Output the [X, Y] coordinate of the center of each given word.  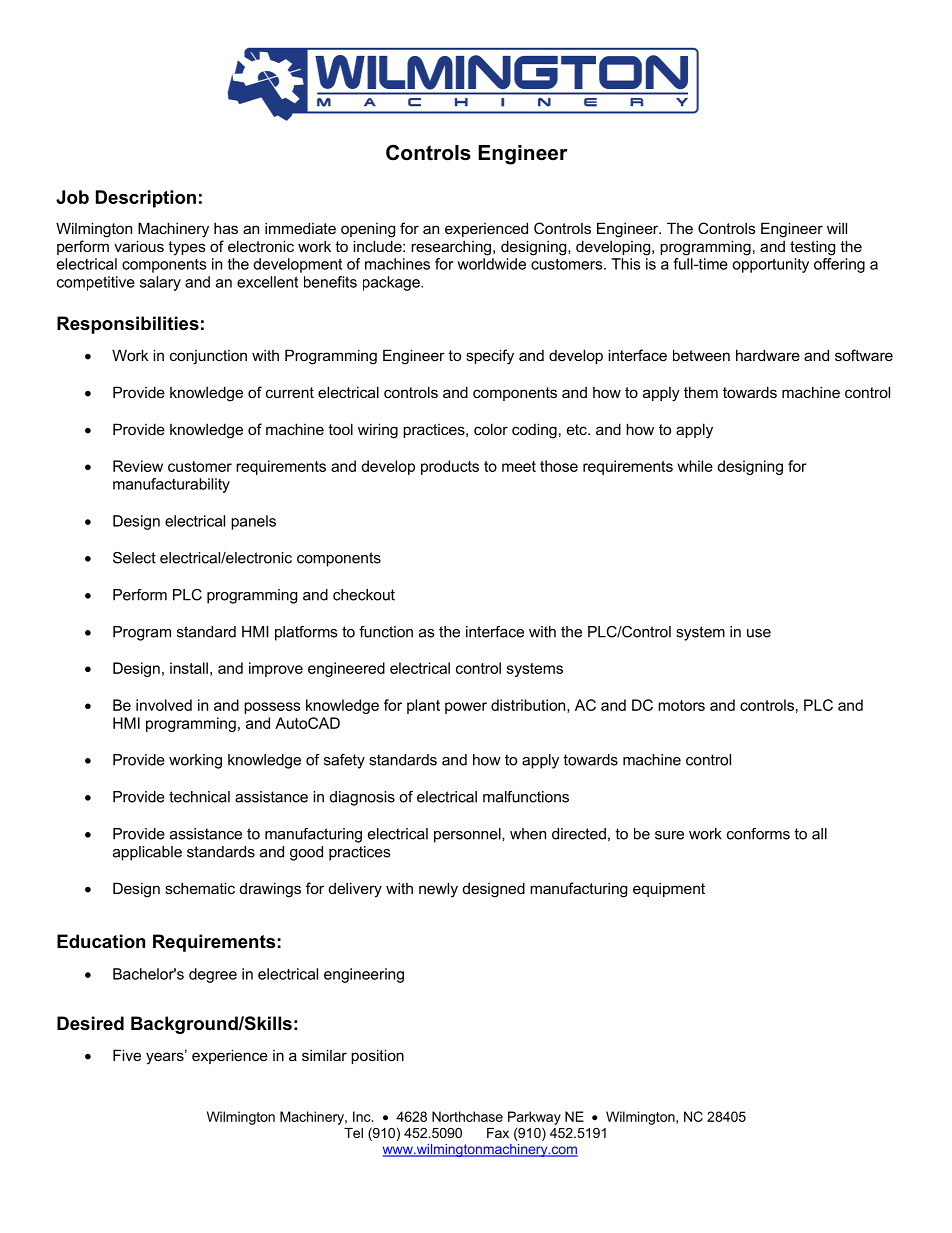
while [695, 466]
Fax [498, 1133]
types [187, 248]
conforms [758, 834]
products [450, 467]
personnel [468, 835]
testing [812, 248]
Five [127, 1055]
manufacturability [171, 485]
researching [451, 248]
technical [199, 797]
